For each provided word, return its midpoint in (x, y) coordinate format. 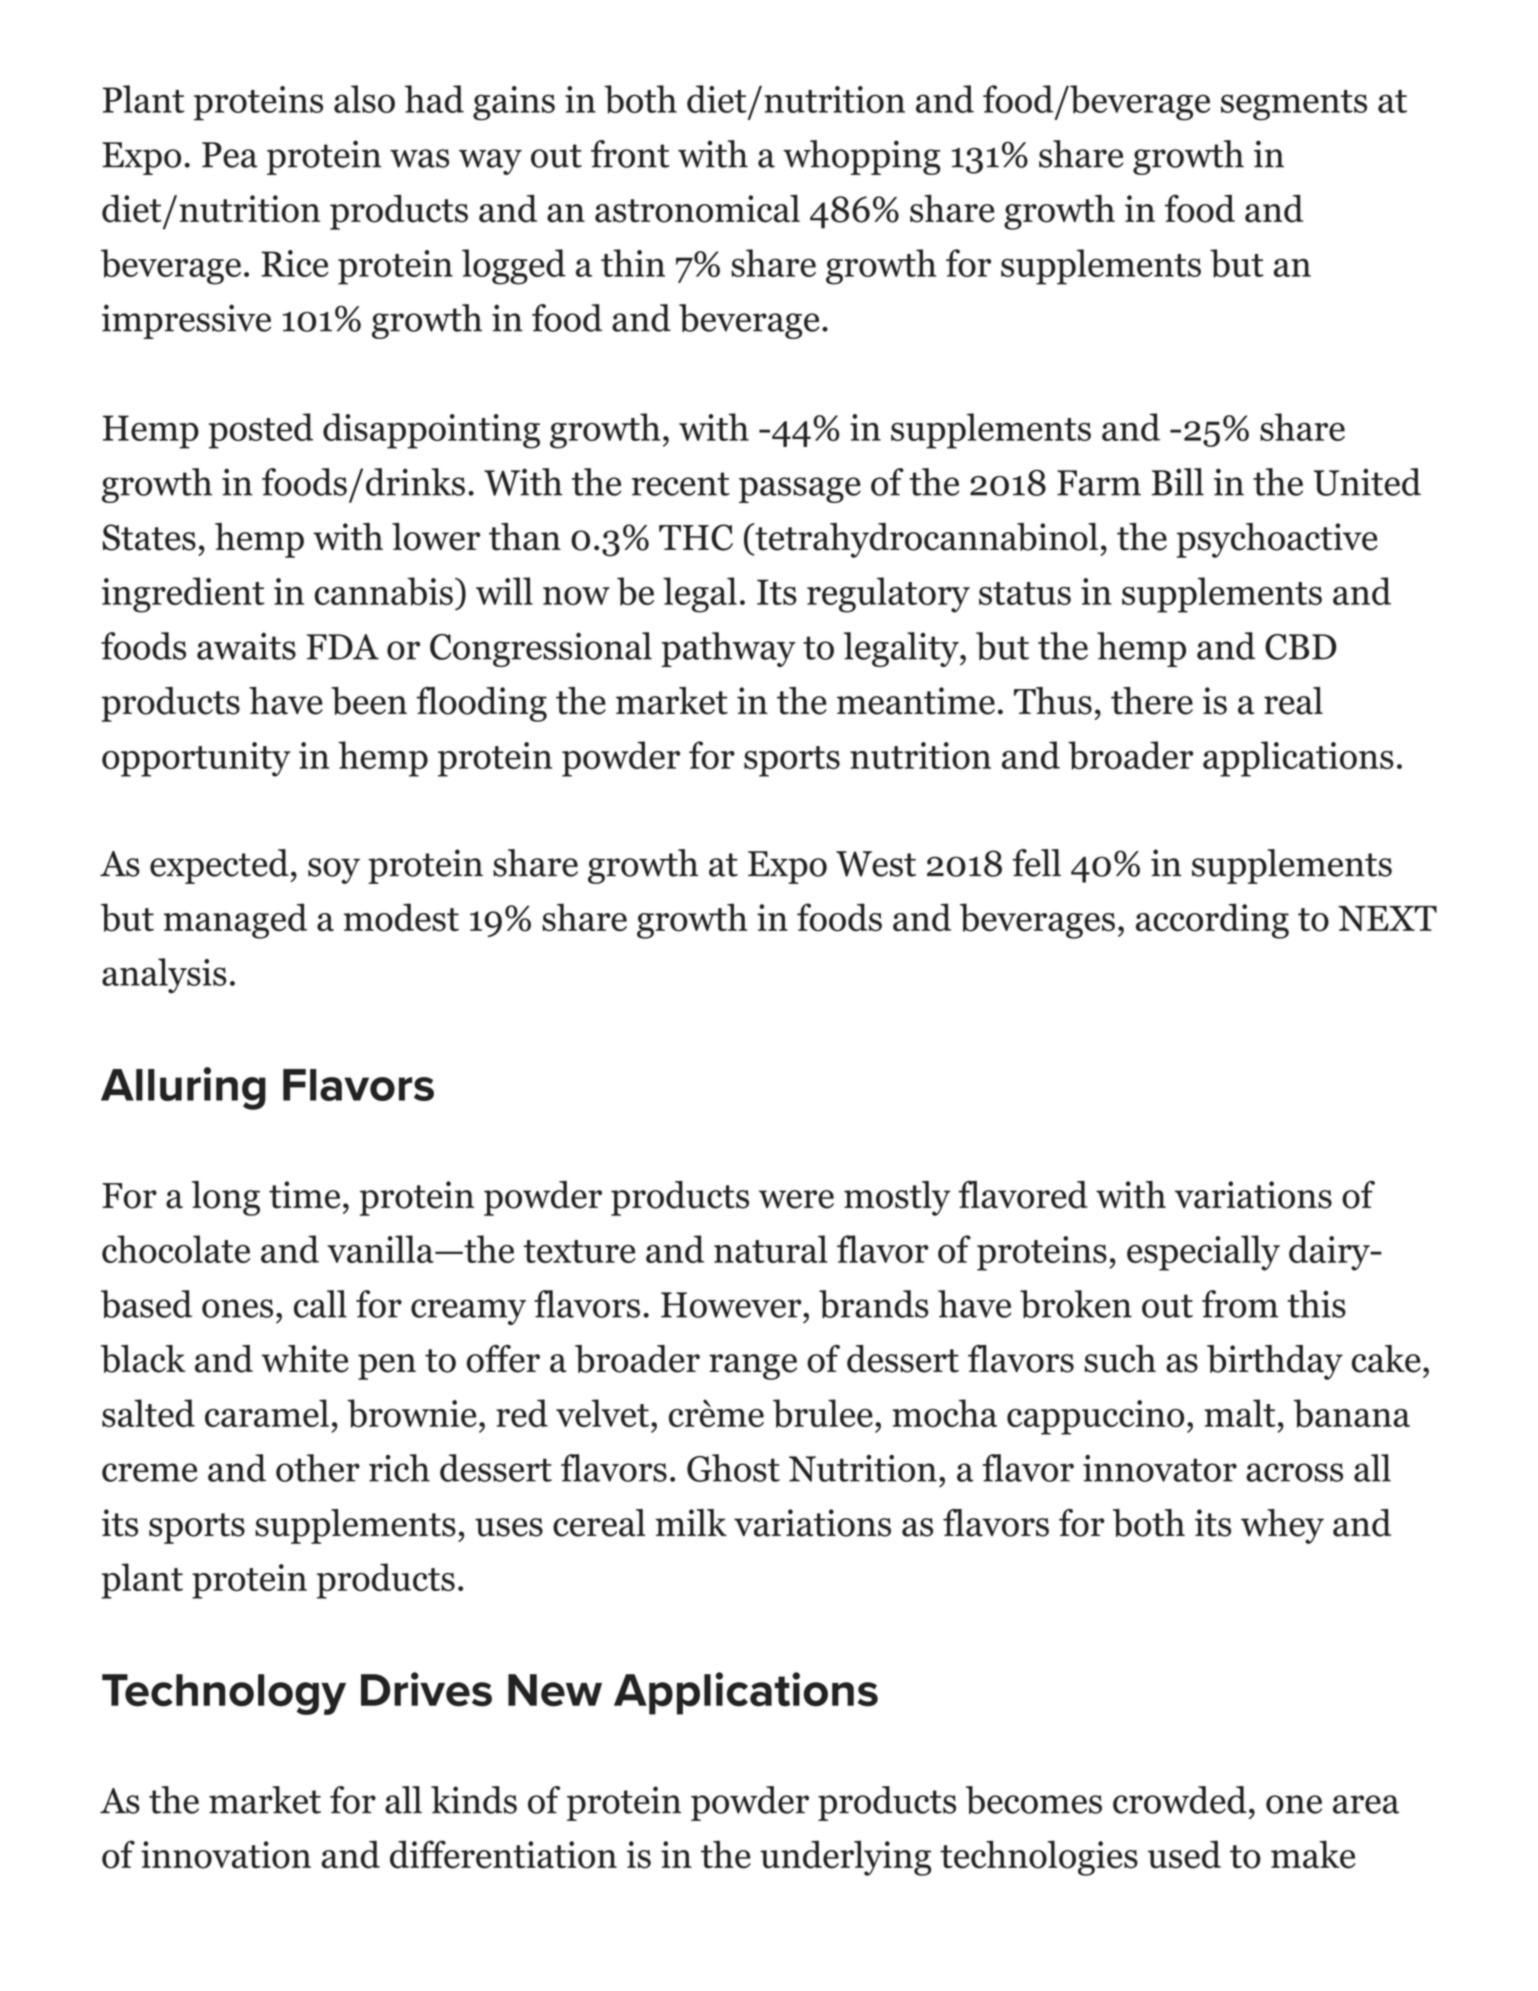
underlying (845, 1858)
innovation (226, 1855)
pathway (728, 649)
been (369, 701)
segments (1294, 105)
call (320, 1304)
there (1152, 701)
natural (770, 1249)
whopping (862, 157)
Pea (230, 155)
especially (1203, 1253)
